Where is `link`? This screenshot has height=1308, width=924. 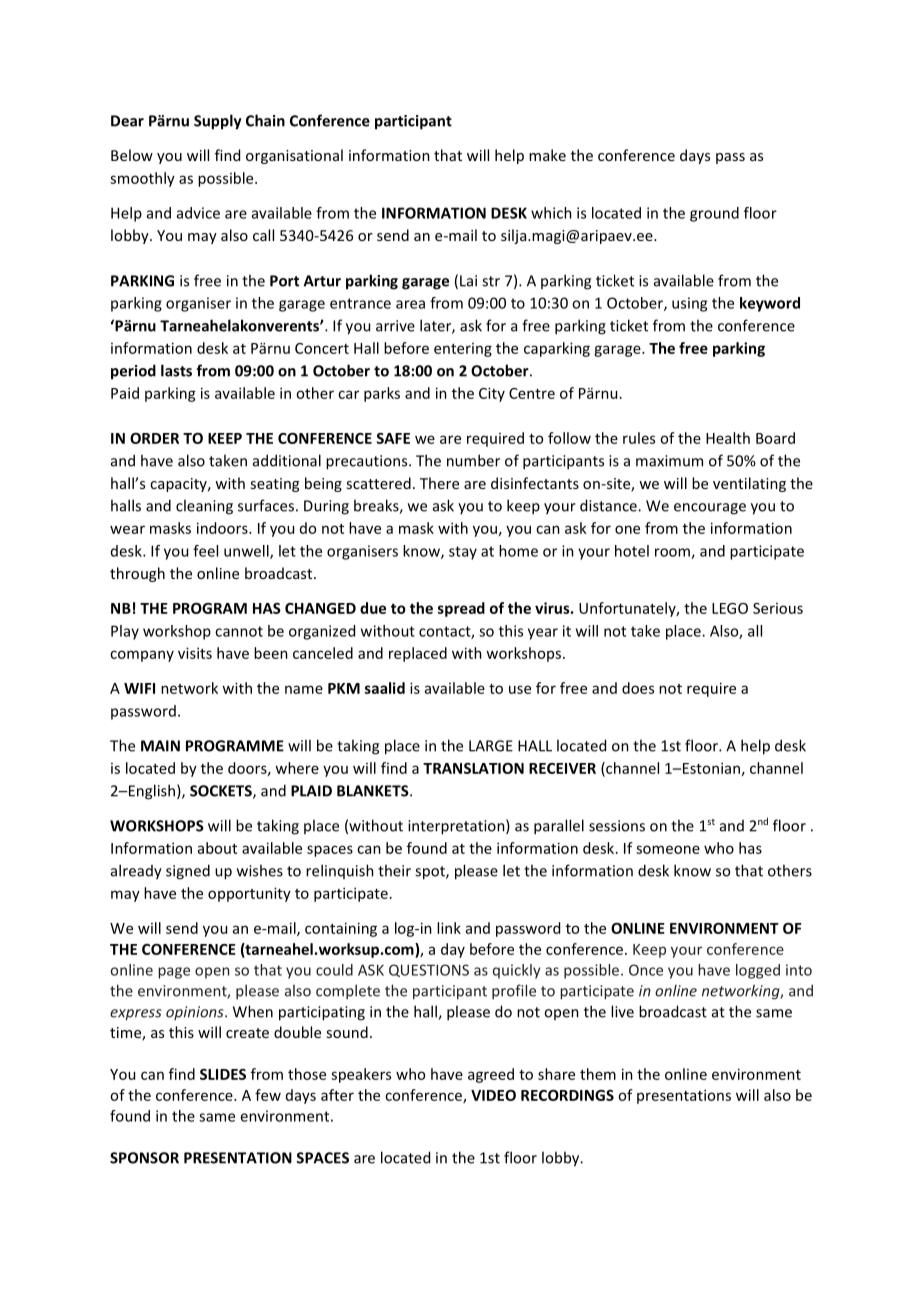
link is located at coordinates (449, 928).
